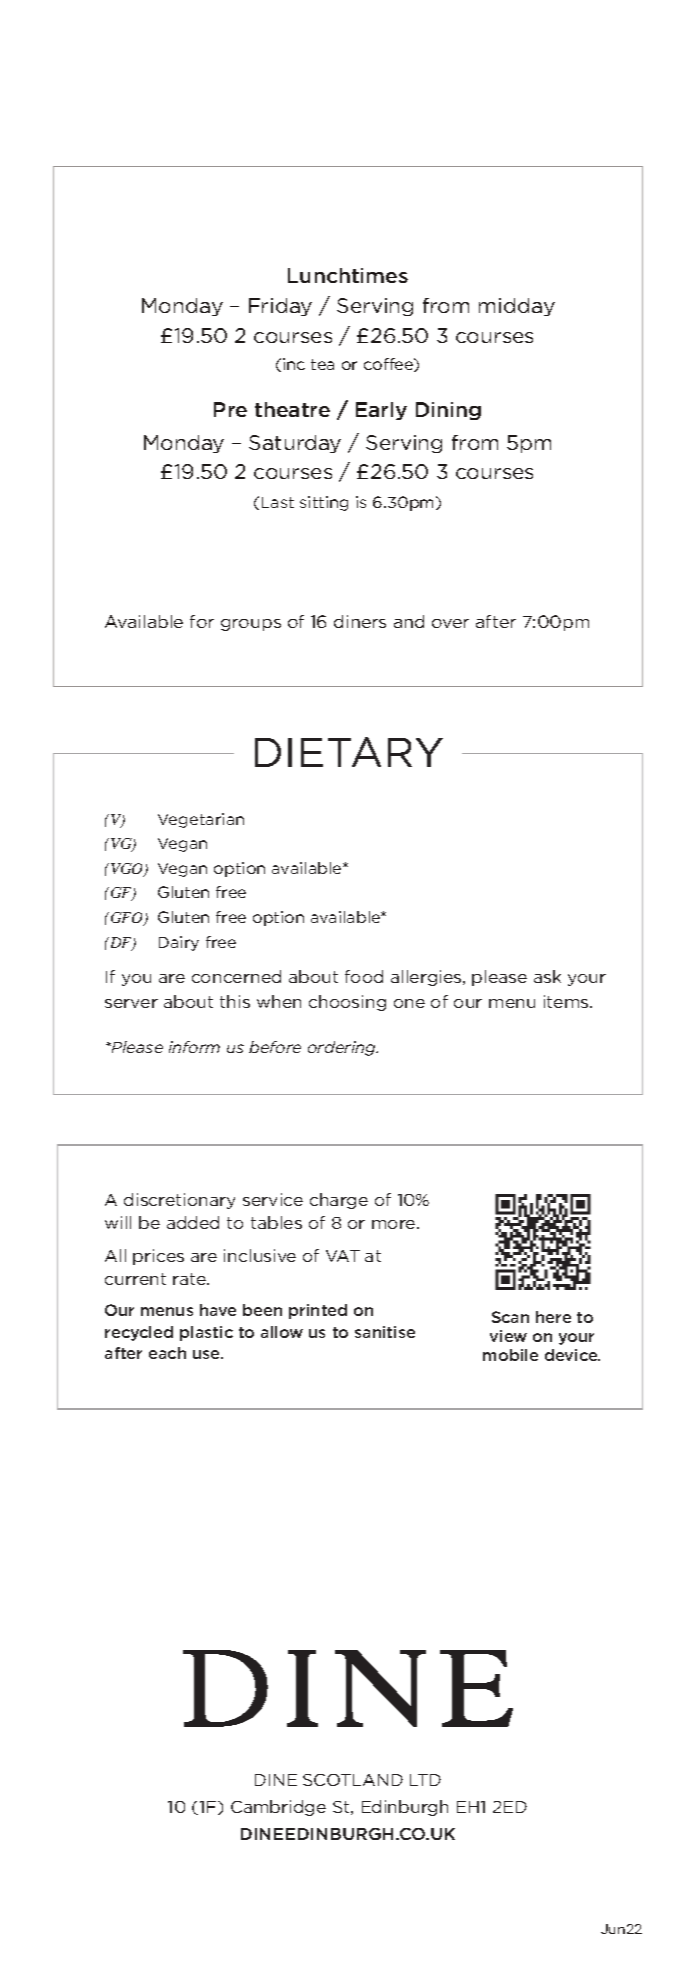 This page has width=696, height=1970. Describe the element at coordinates (547, 976) in the page. I see `ask` at that location.
